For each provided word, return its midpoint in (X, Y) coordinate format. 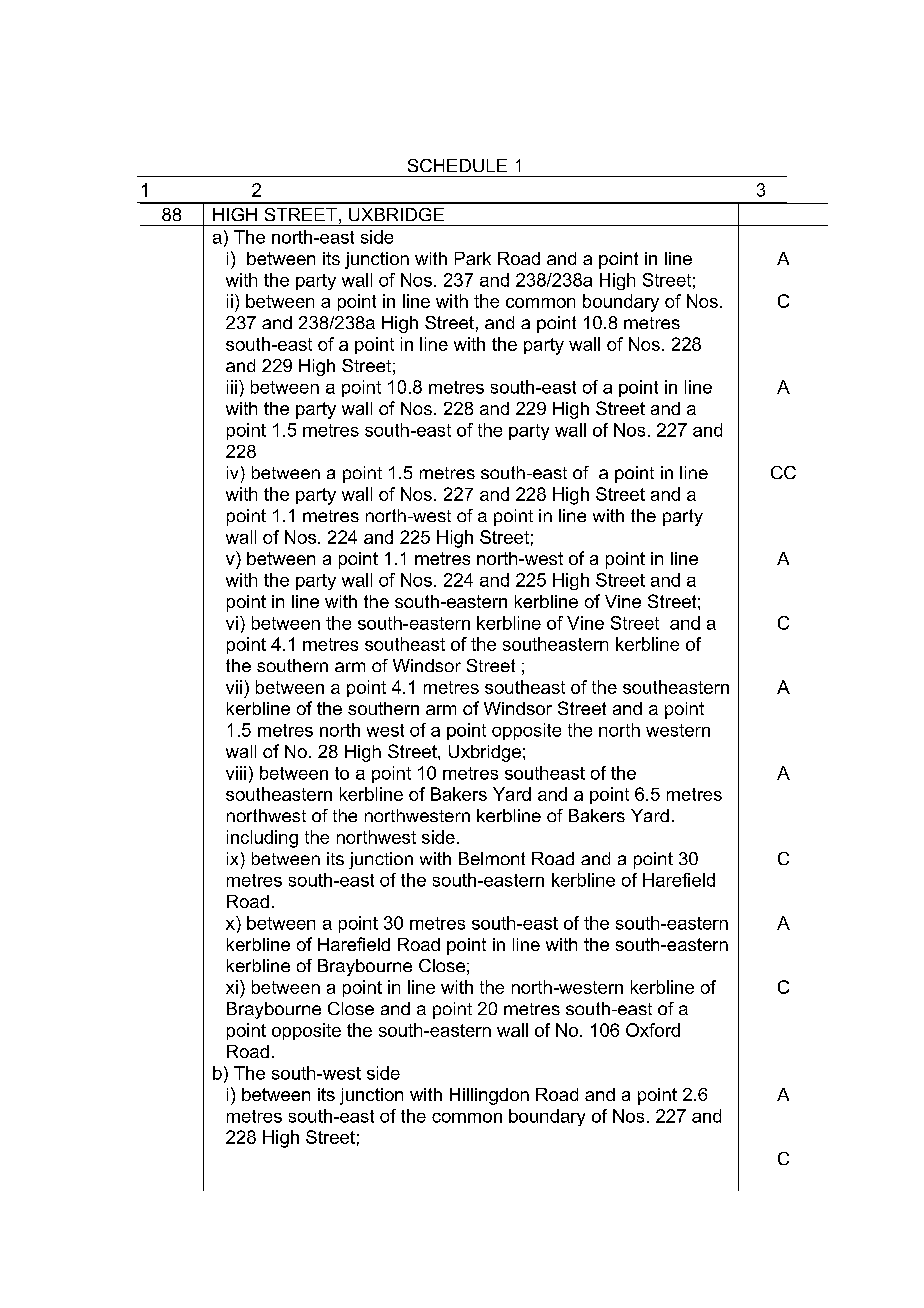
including (262, 839)
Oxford (653, 1030)
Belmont (492, 858)
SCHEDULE (457, 165)
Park (473, 258)
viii (236, 773)
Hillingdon (489, 1096)
